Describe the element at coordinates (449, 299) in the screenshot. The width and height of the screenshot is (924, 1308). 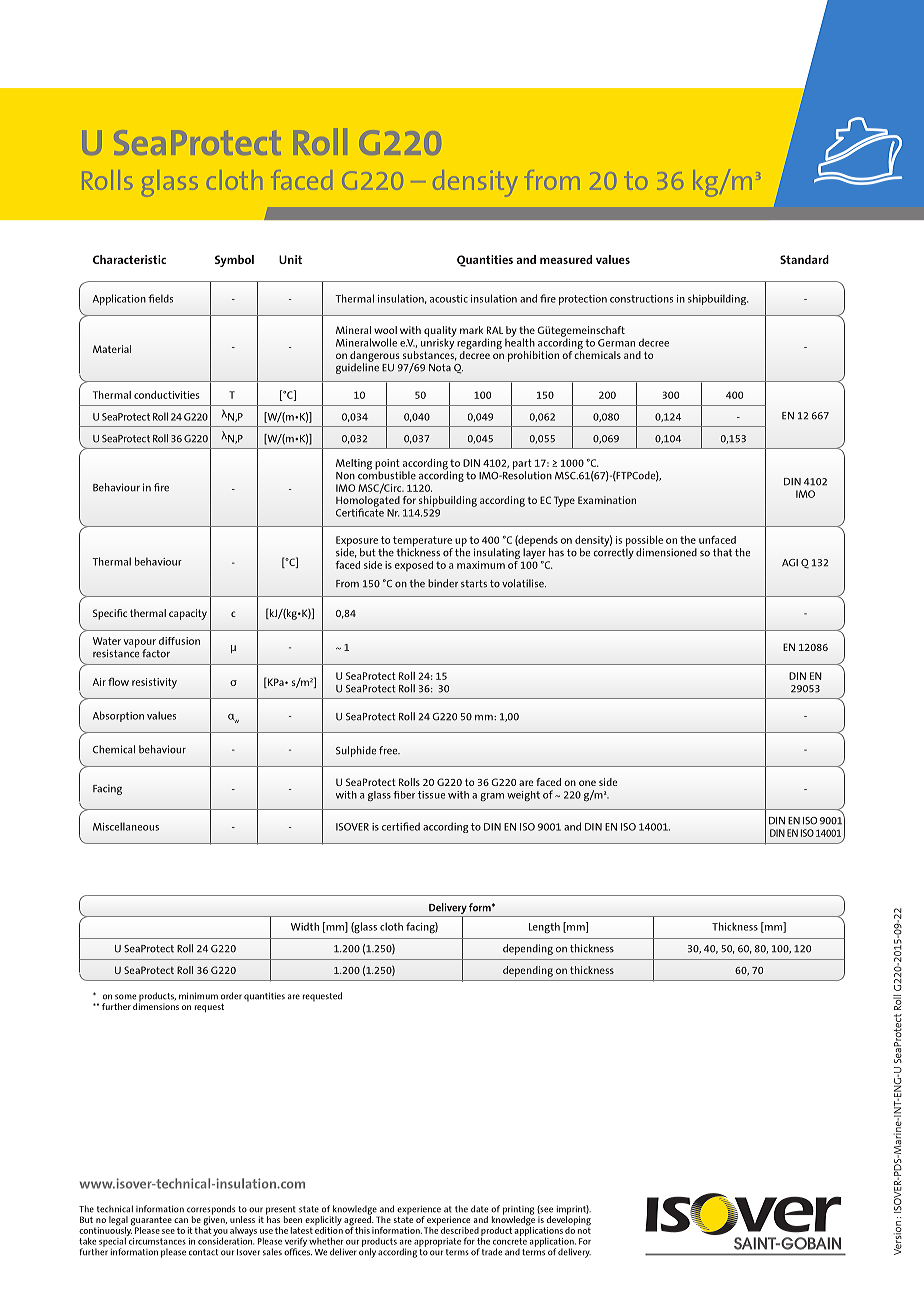
I see `acoustic` at that location.
